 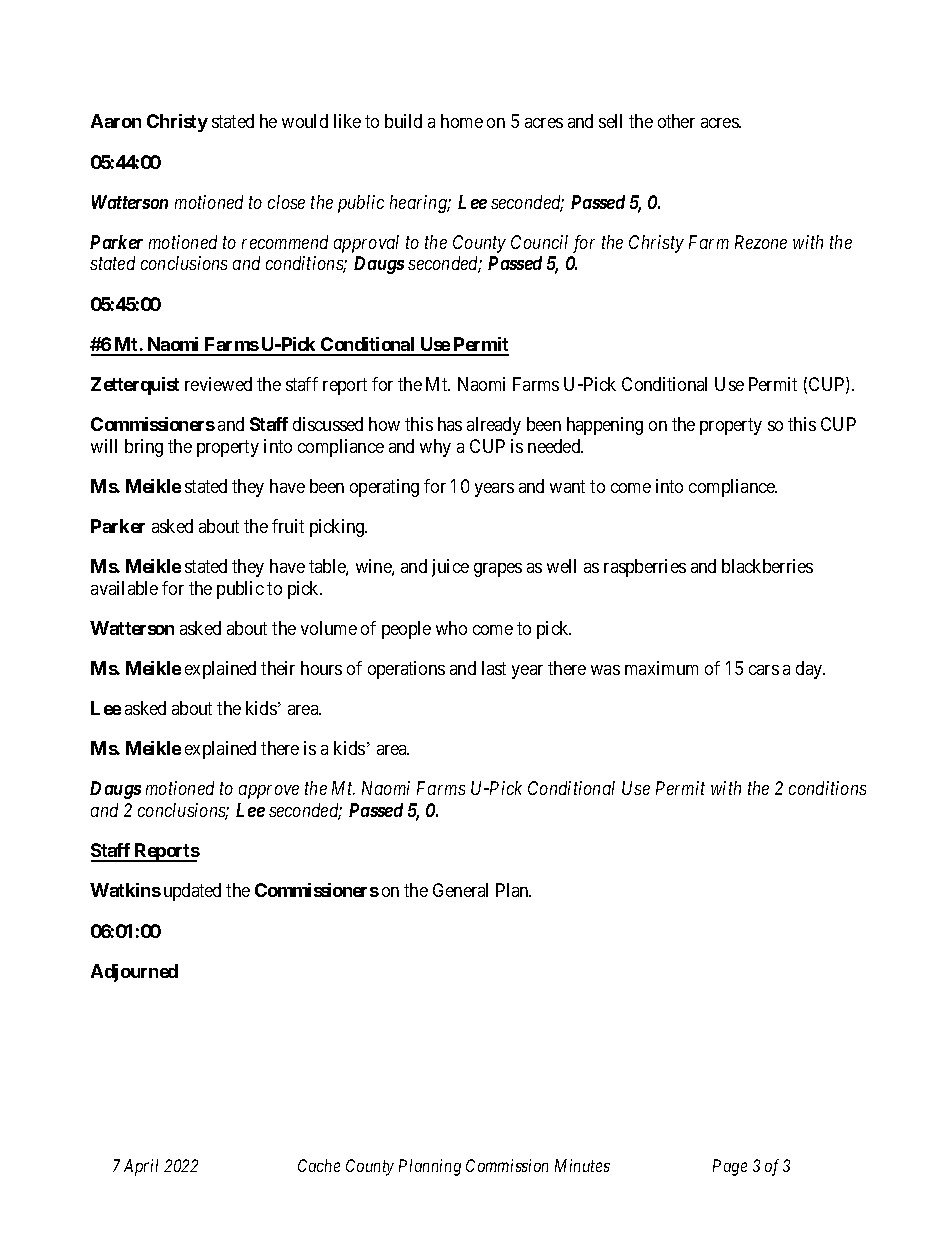 I want to click on updated, so click(x=192, y=892).
